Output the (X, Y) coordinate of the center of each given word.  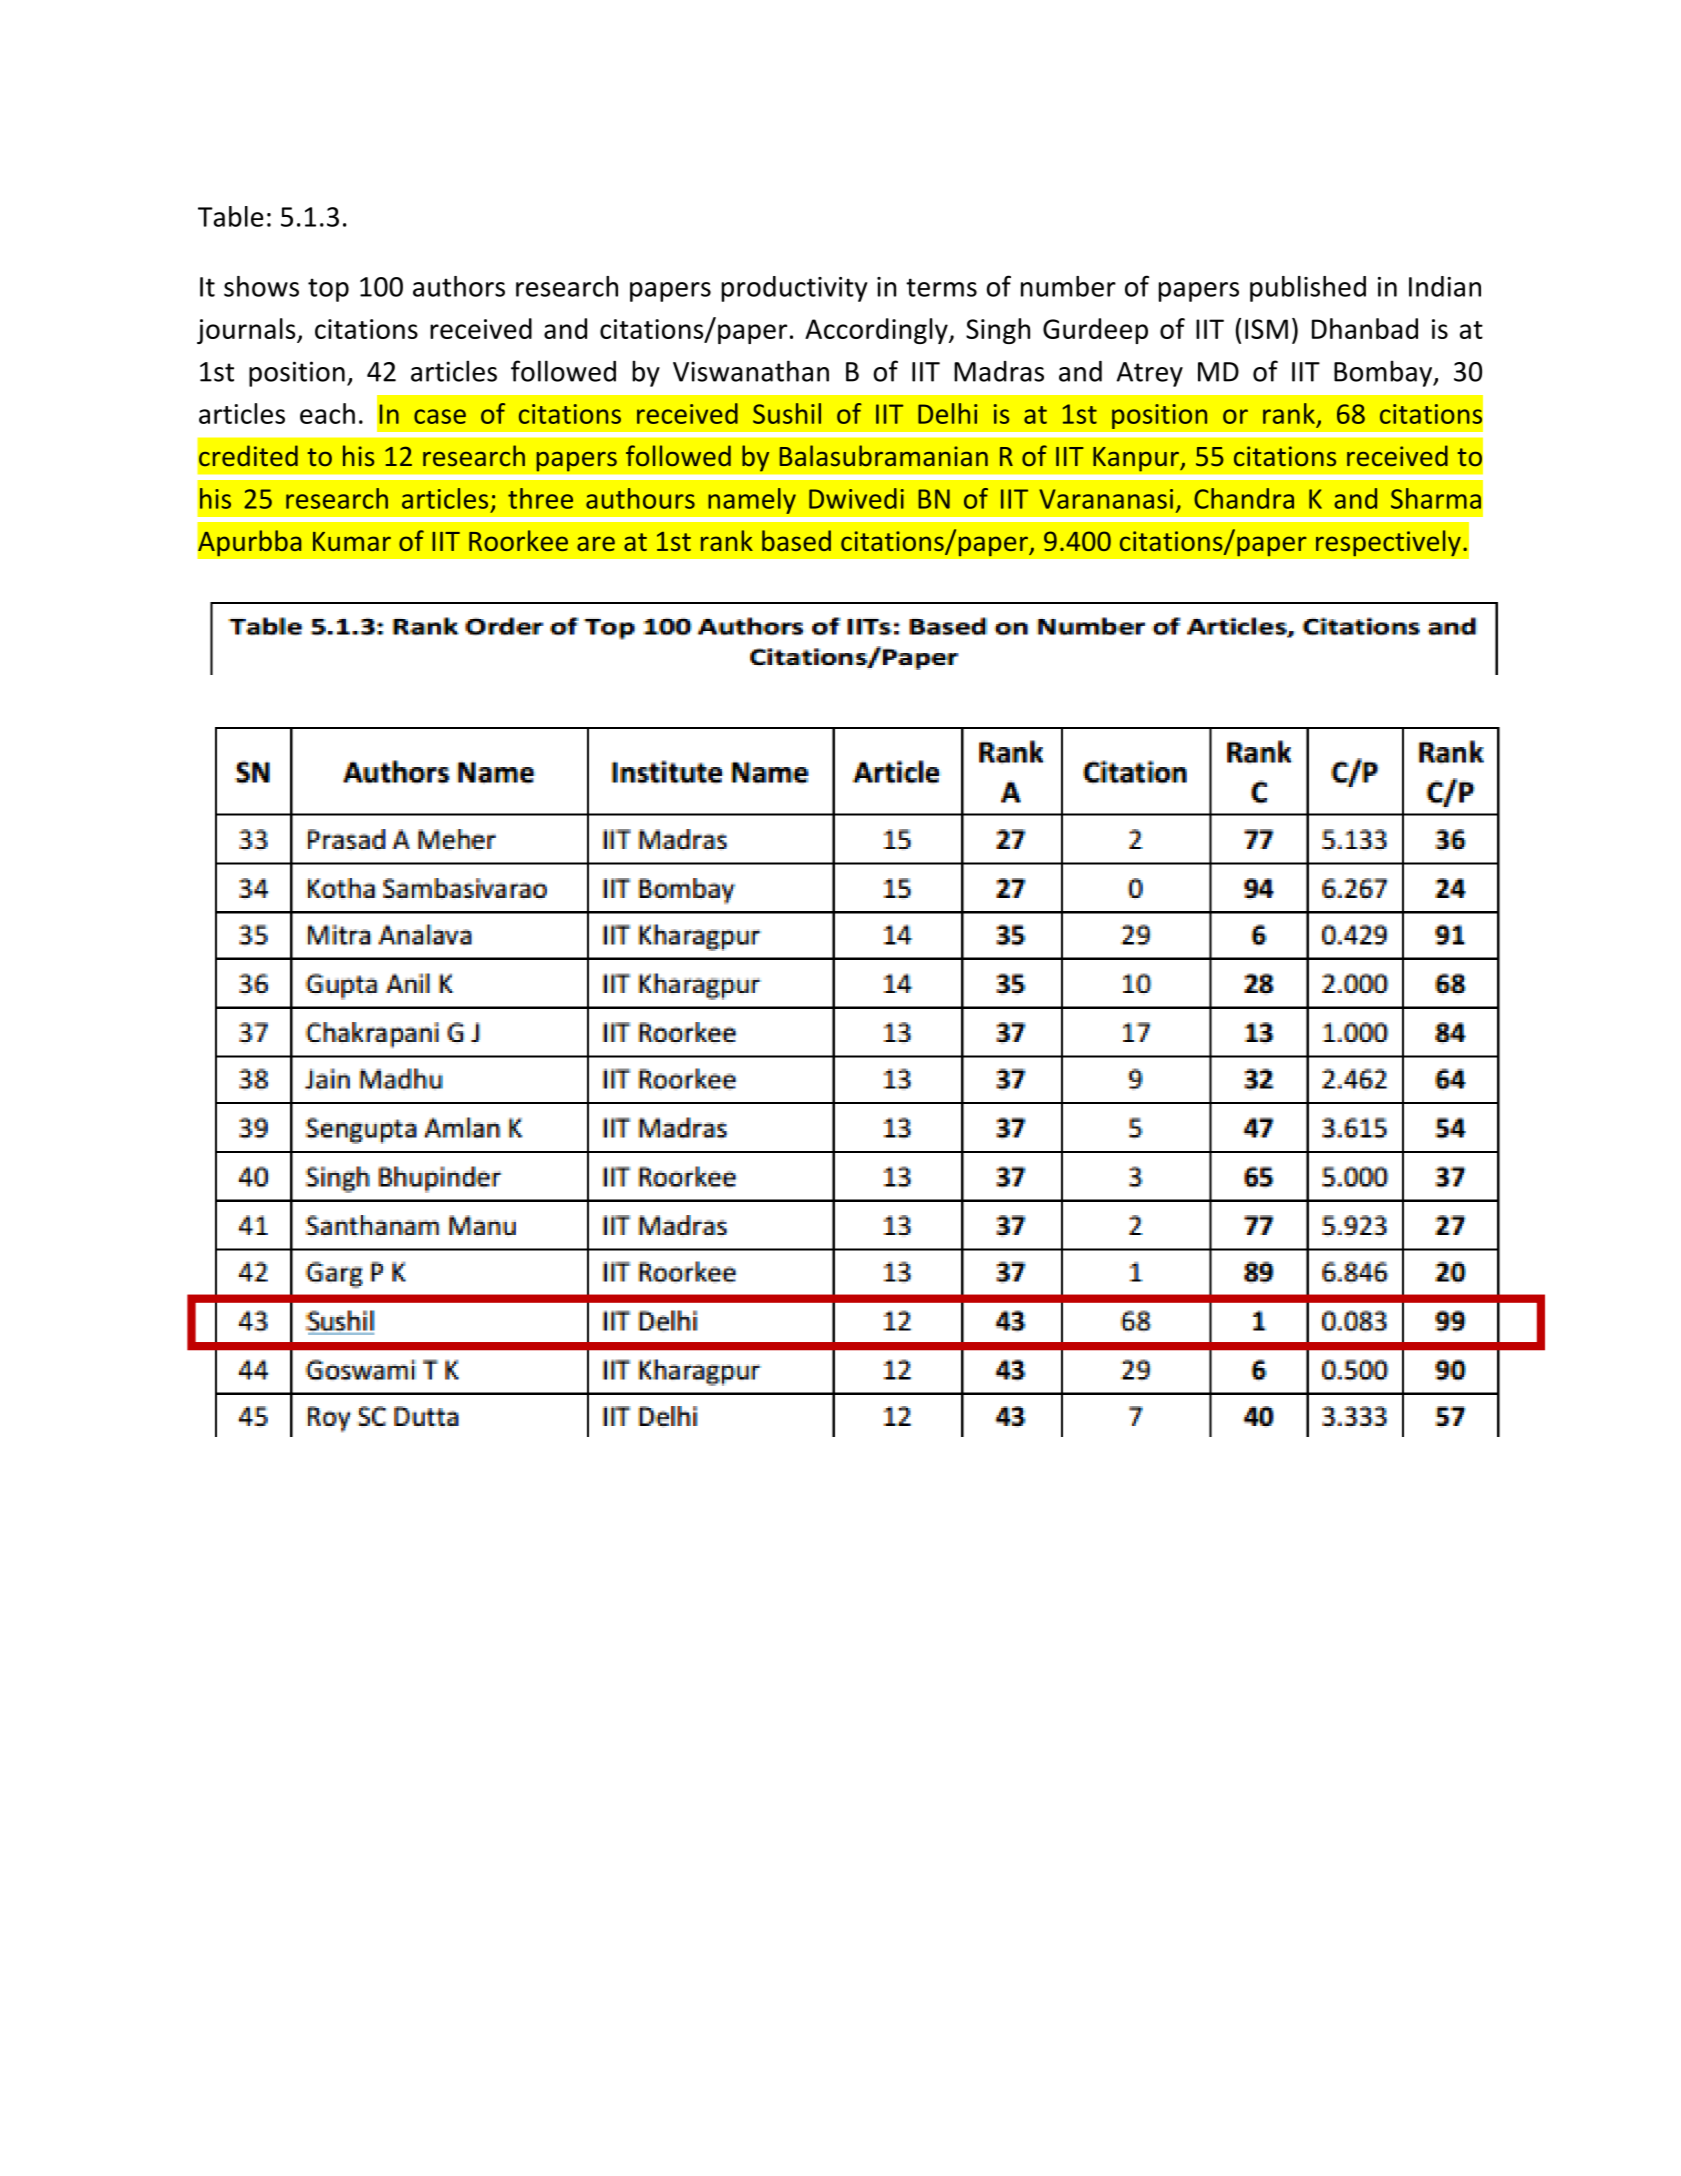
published (1308, 289)
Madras (999, 371)
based (796, 540)
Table (230, 216)
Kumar (352, 541)
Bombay (1384, 373)
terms (941, 287)
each (327, 413)
